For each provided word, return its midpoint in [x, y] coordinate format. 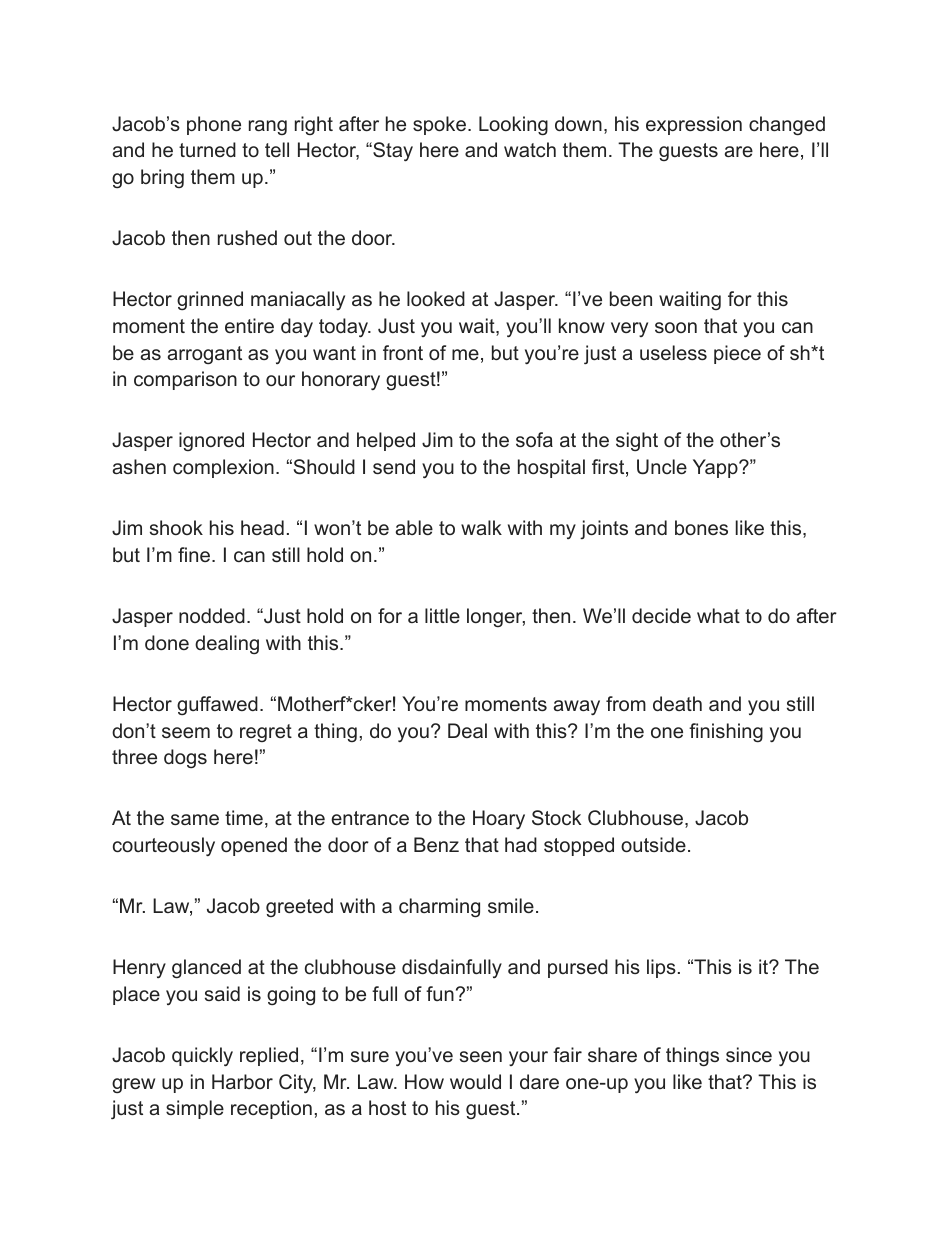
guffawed [217, 705]
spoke [439, 125]
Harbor [242, 1081]
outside [653, 844]
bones [701, 527]
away [577, 707]
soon [676, 327]
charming [439, 908]
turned [207, 149]
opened [254, 846]
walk [481, 527]
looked [436, 298]
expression [694, 125]
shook [176, 527]
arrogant [205, 355]
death [677, 703]
